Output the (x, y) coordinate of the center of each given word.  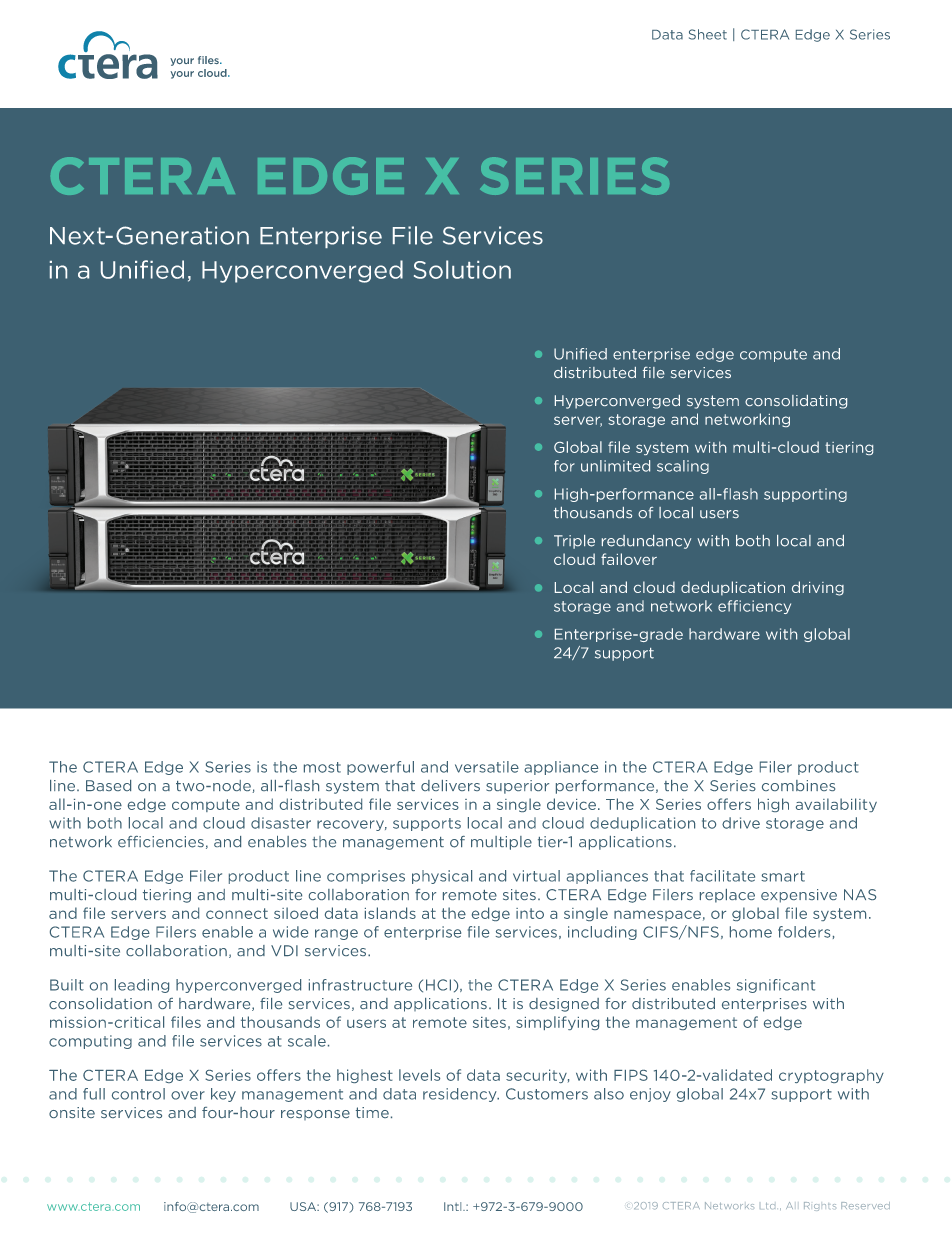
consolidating (796, 402)
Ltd (767, 1206)
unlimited (615, 466)
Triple (574, 542)
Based (108, 785)
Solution (462, 269)
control (138, 1094)
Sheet (708, 34)
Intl (454, 1206)
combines (798, 785)
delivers (450, 785)
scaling (683, 467)
